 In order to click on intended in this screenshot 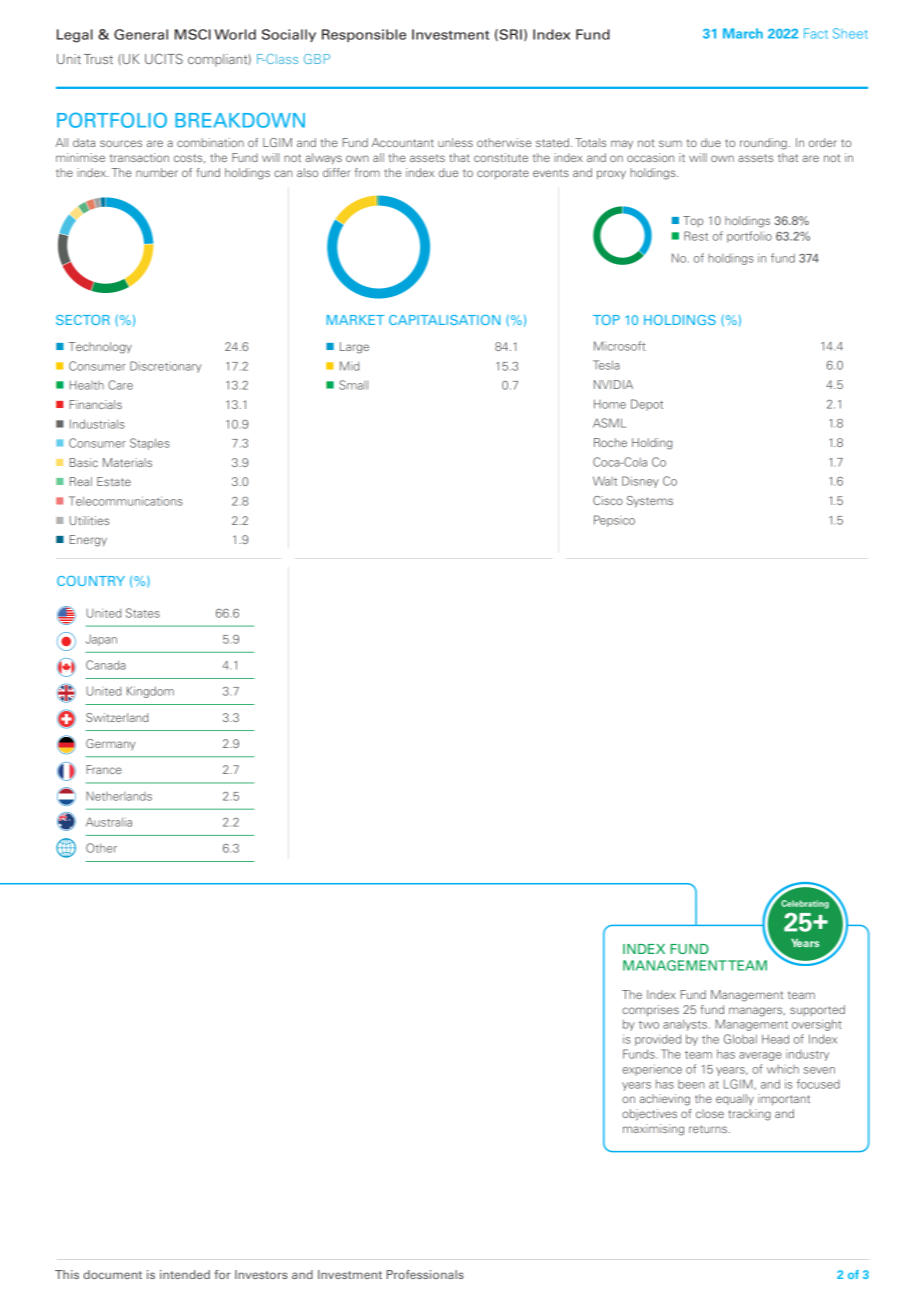, I will do `click(185, 1274)`.
